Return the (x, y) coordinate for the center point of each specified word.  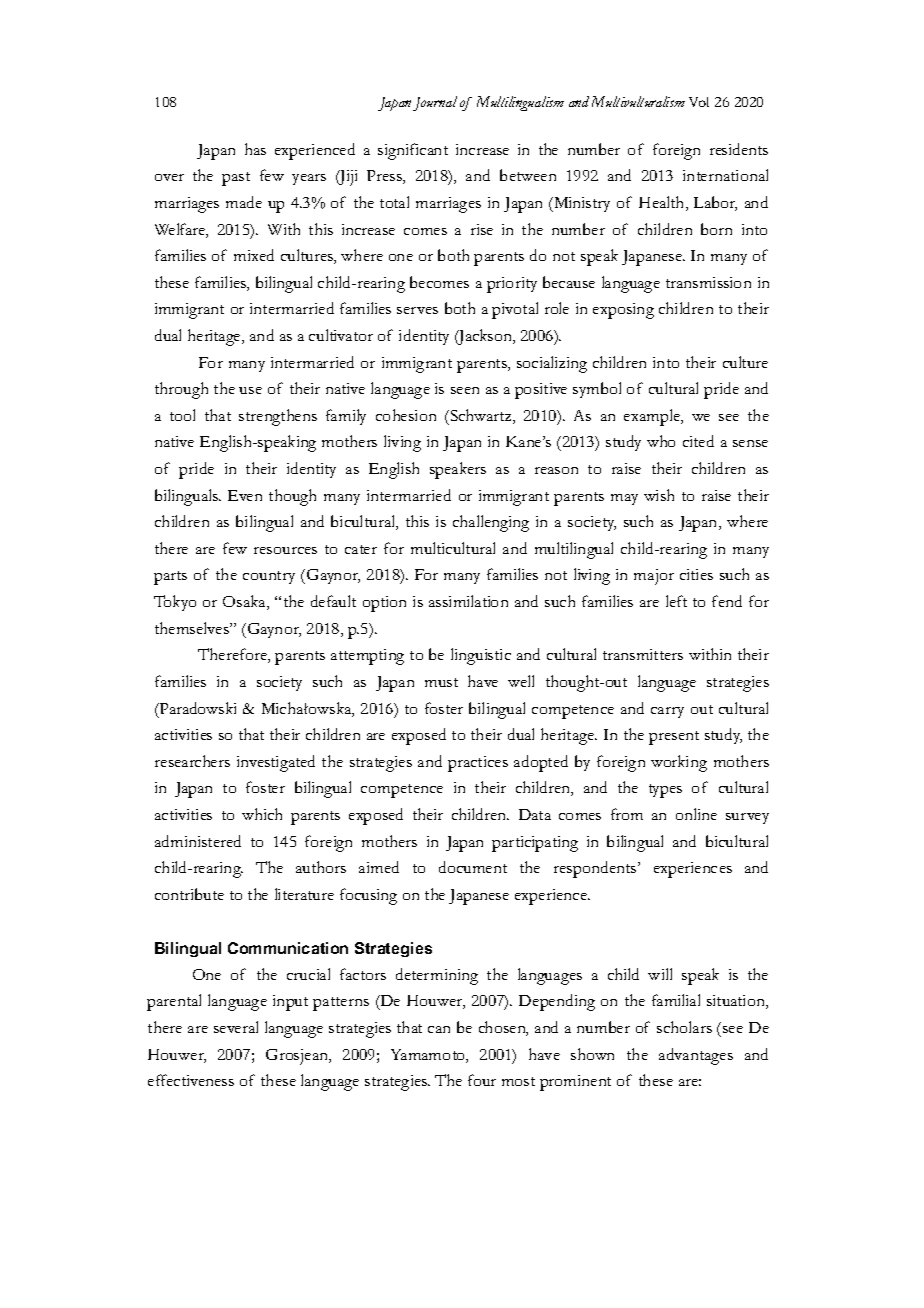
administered (198, 841)
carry (667, 712)
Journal (435, 103)
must (441, 682)
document (473, 867)
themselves (193, 628)
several (236, 1027)
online (696, 814)
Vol (699, 102)
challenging (491, 523)
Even (245, 495)
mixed (254, 255)
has (255, 149)
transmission (708, 282)
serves (417, 310)
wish (659, 495)
